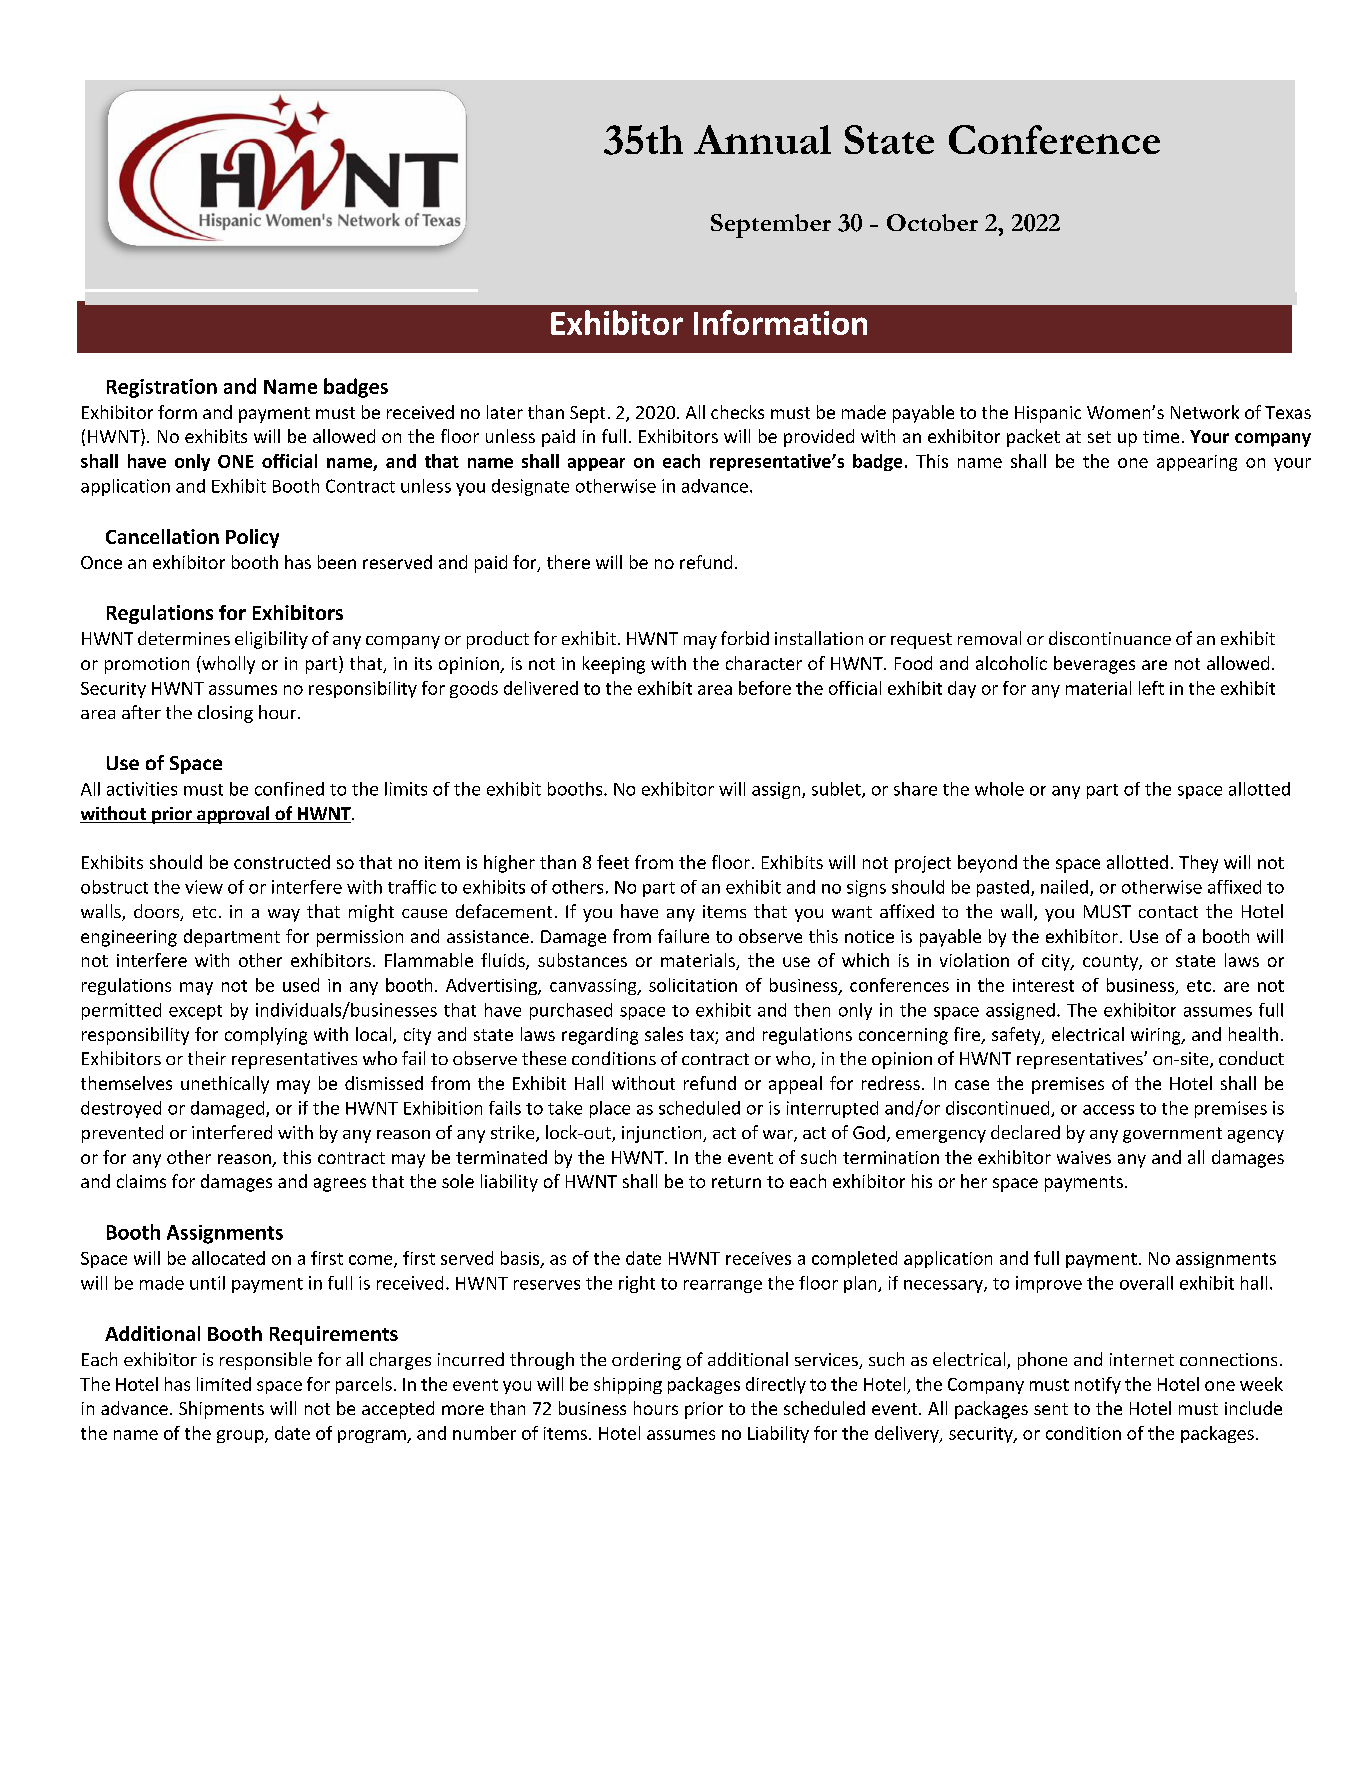 The height and width of the image is (1770, 1367). Describe the element at coordinates (795, 1085) in the image. I see `appeal` at that location.
